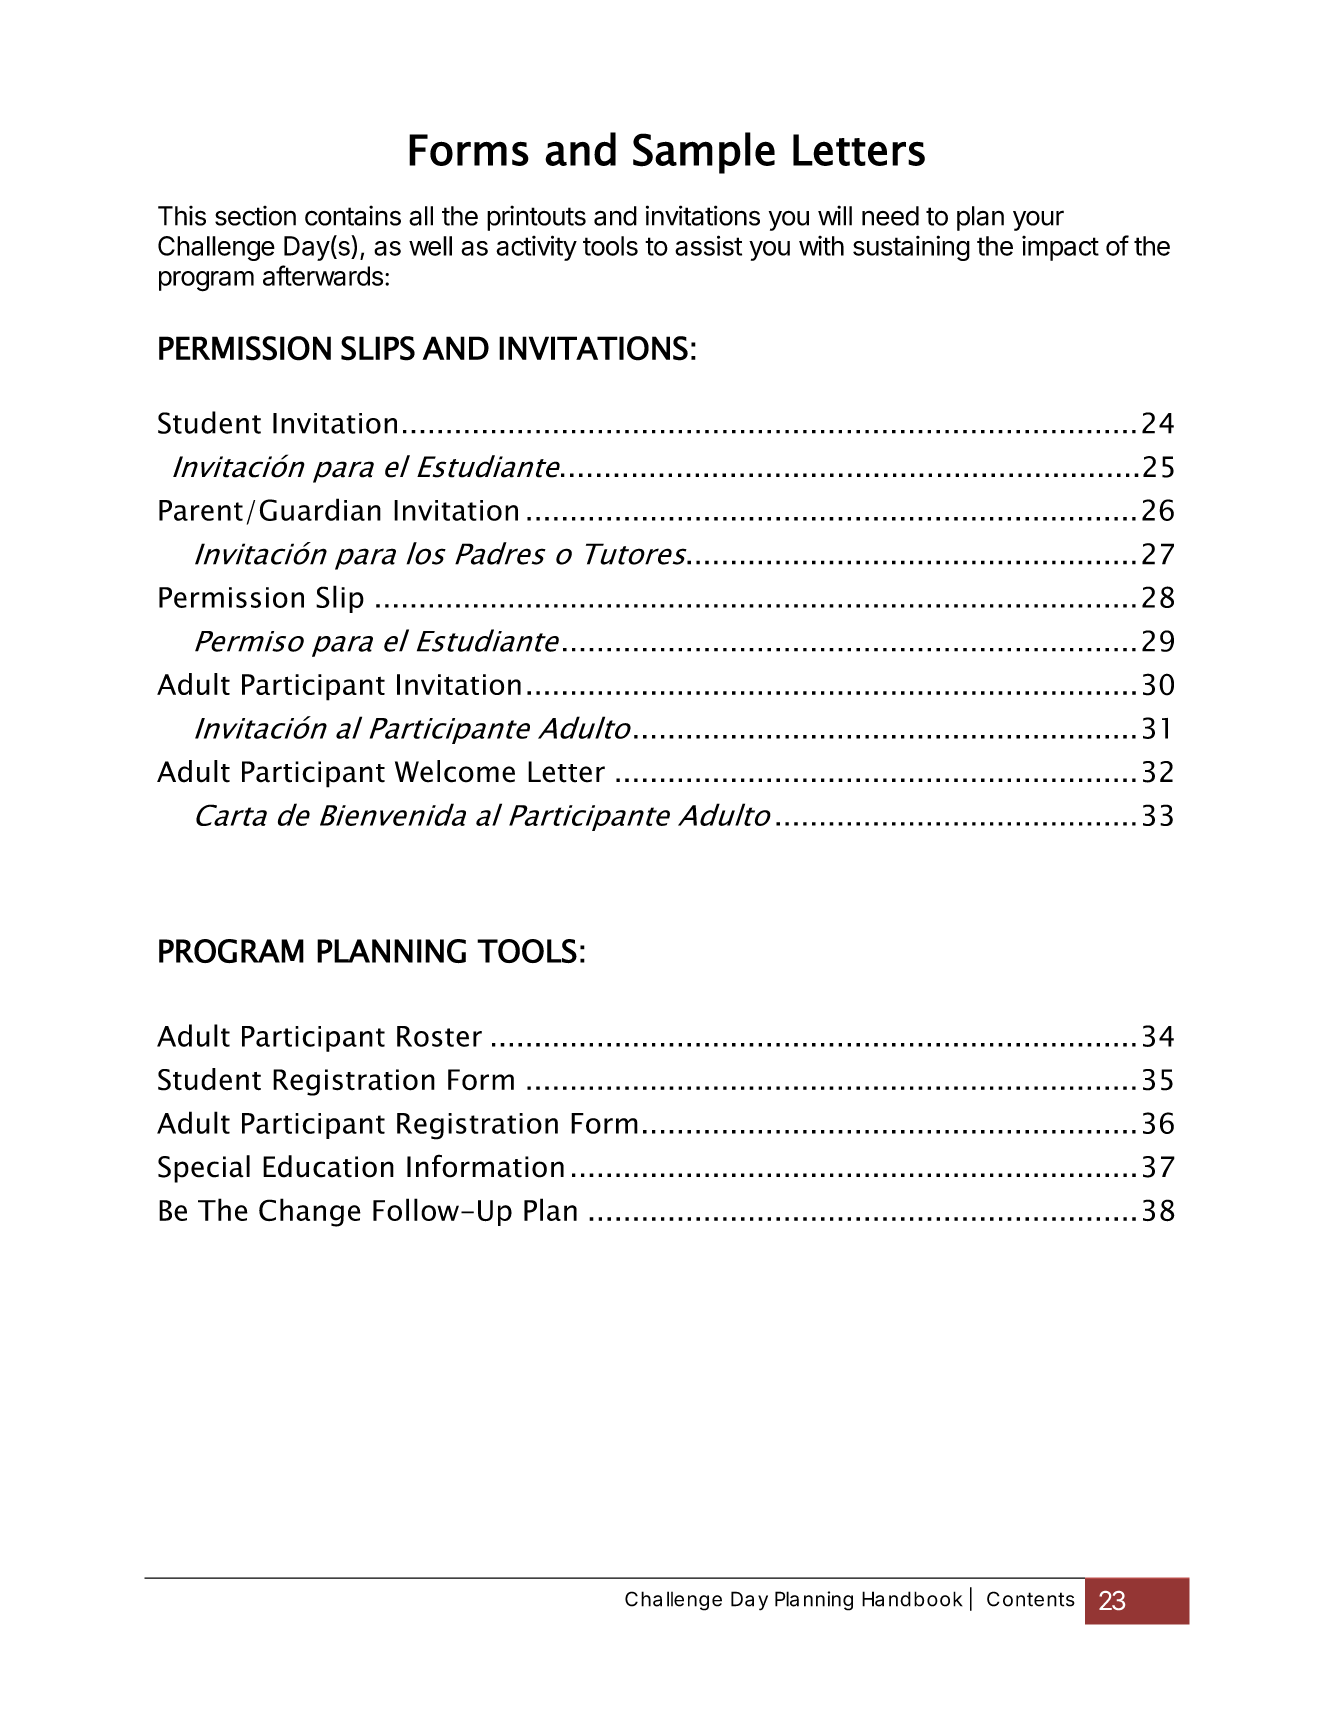 The image size is (1334, 1727). I want to click on assist, so click(708, 245).
